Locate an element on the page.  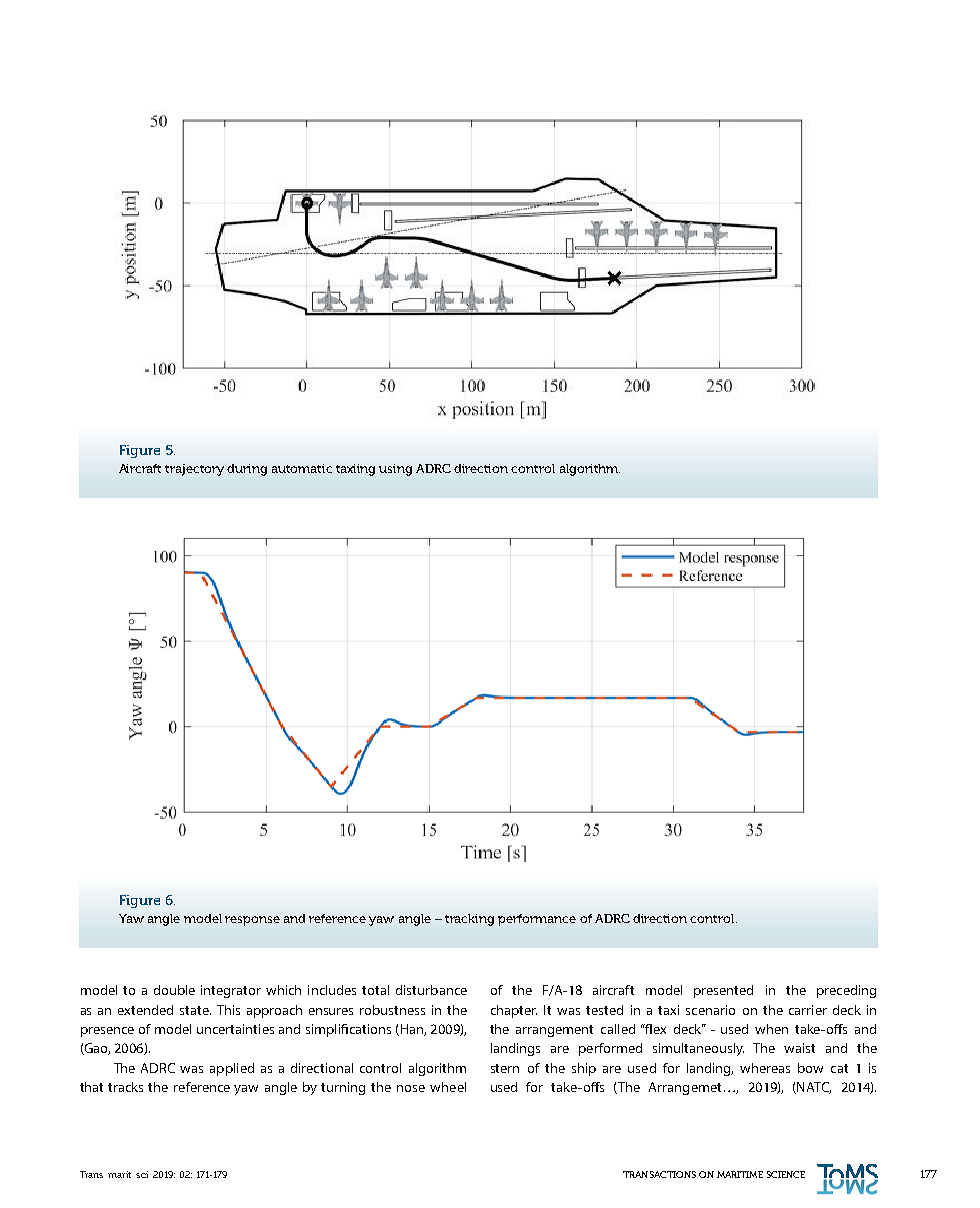
response is located at coordinates (252, 921).
